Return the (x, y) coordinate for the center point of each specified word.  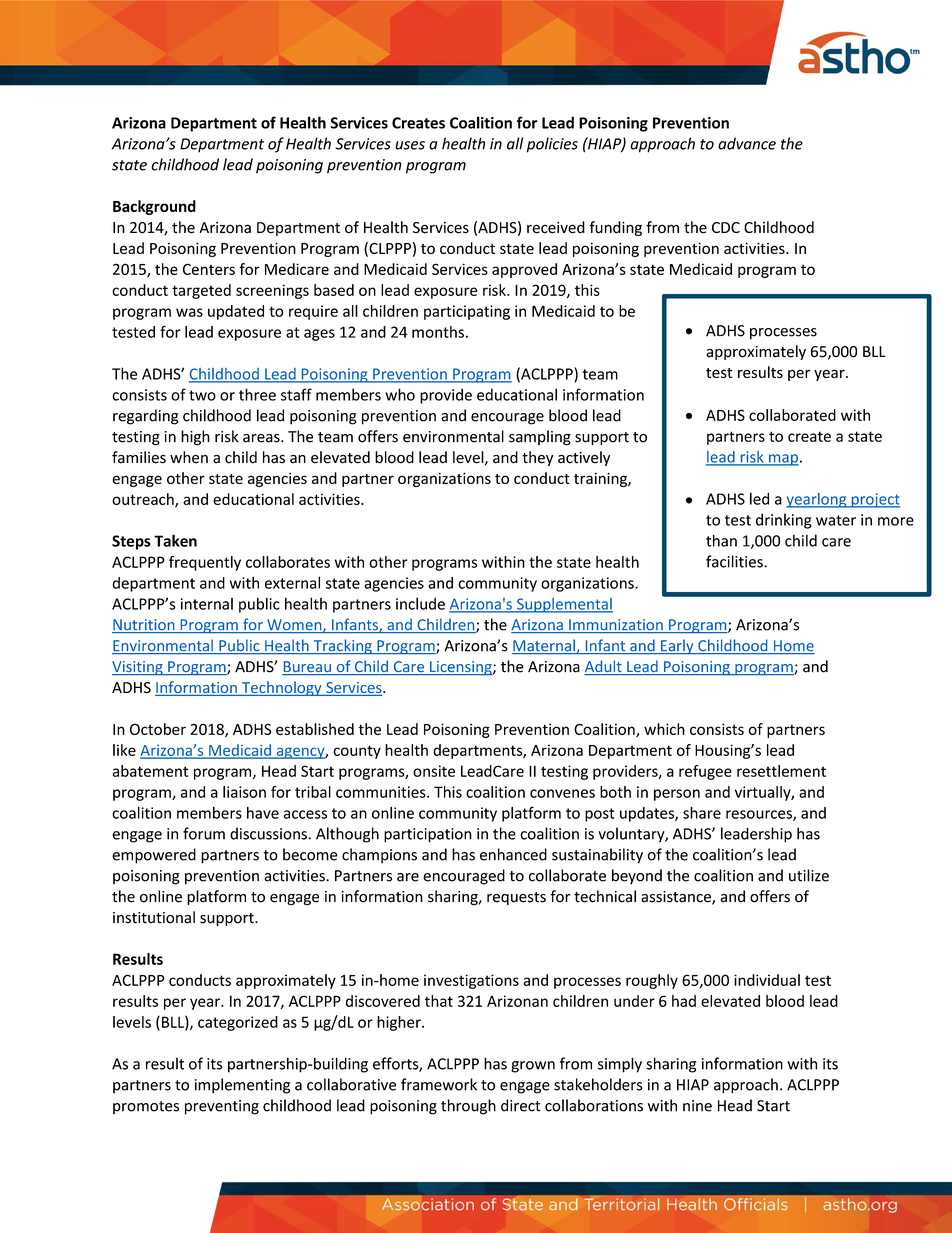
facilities (735, 561)
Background (154, 207)
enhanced (513, 854)
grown (533, 1067)
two (202, 395)
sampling (540, 438)
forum (204, 833)
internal (207, 604)
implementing (242, 1086)
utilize (809, 875)
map (783, 460)
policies (552, 145)
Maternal (544, 646)
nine (697, 1106)
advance (747, 143)
